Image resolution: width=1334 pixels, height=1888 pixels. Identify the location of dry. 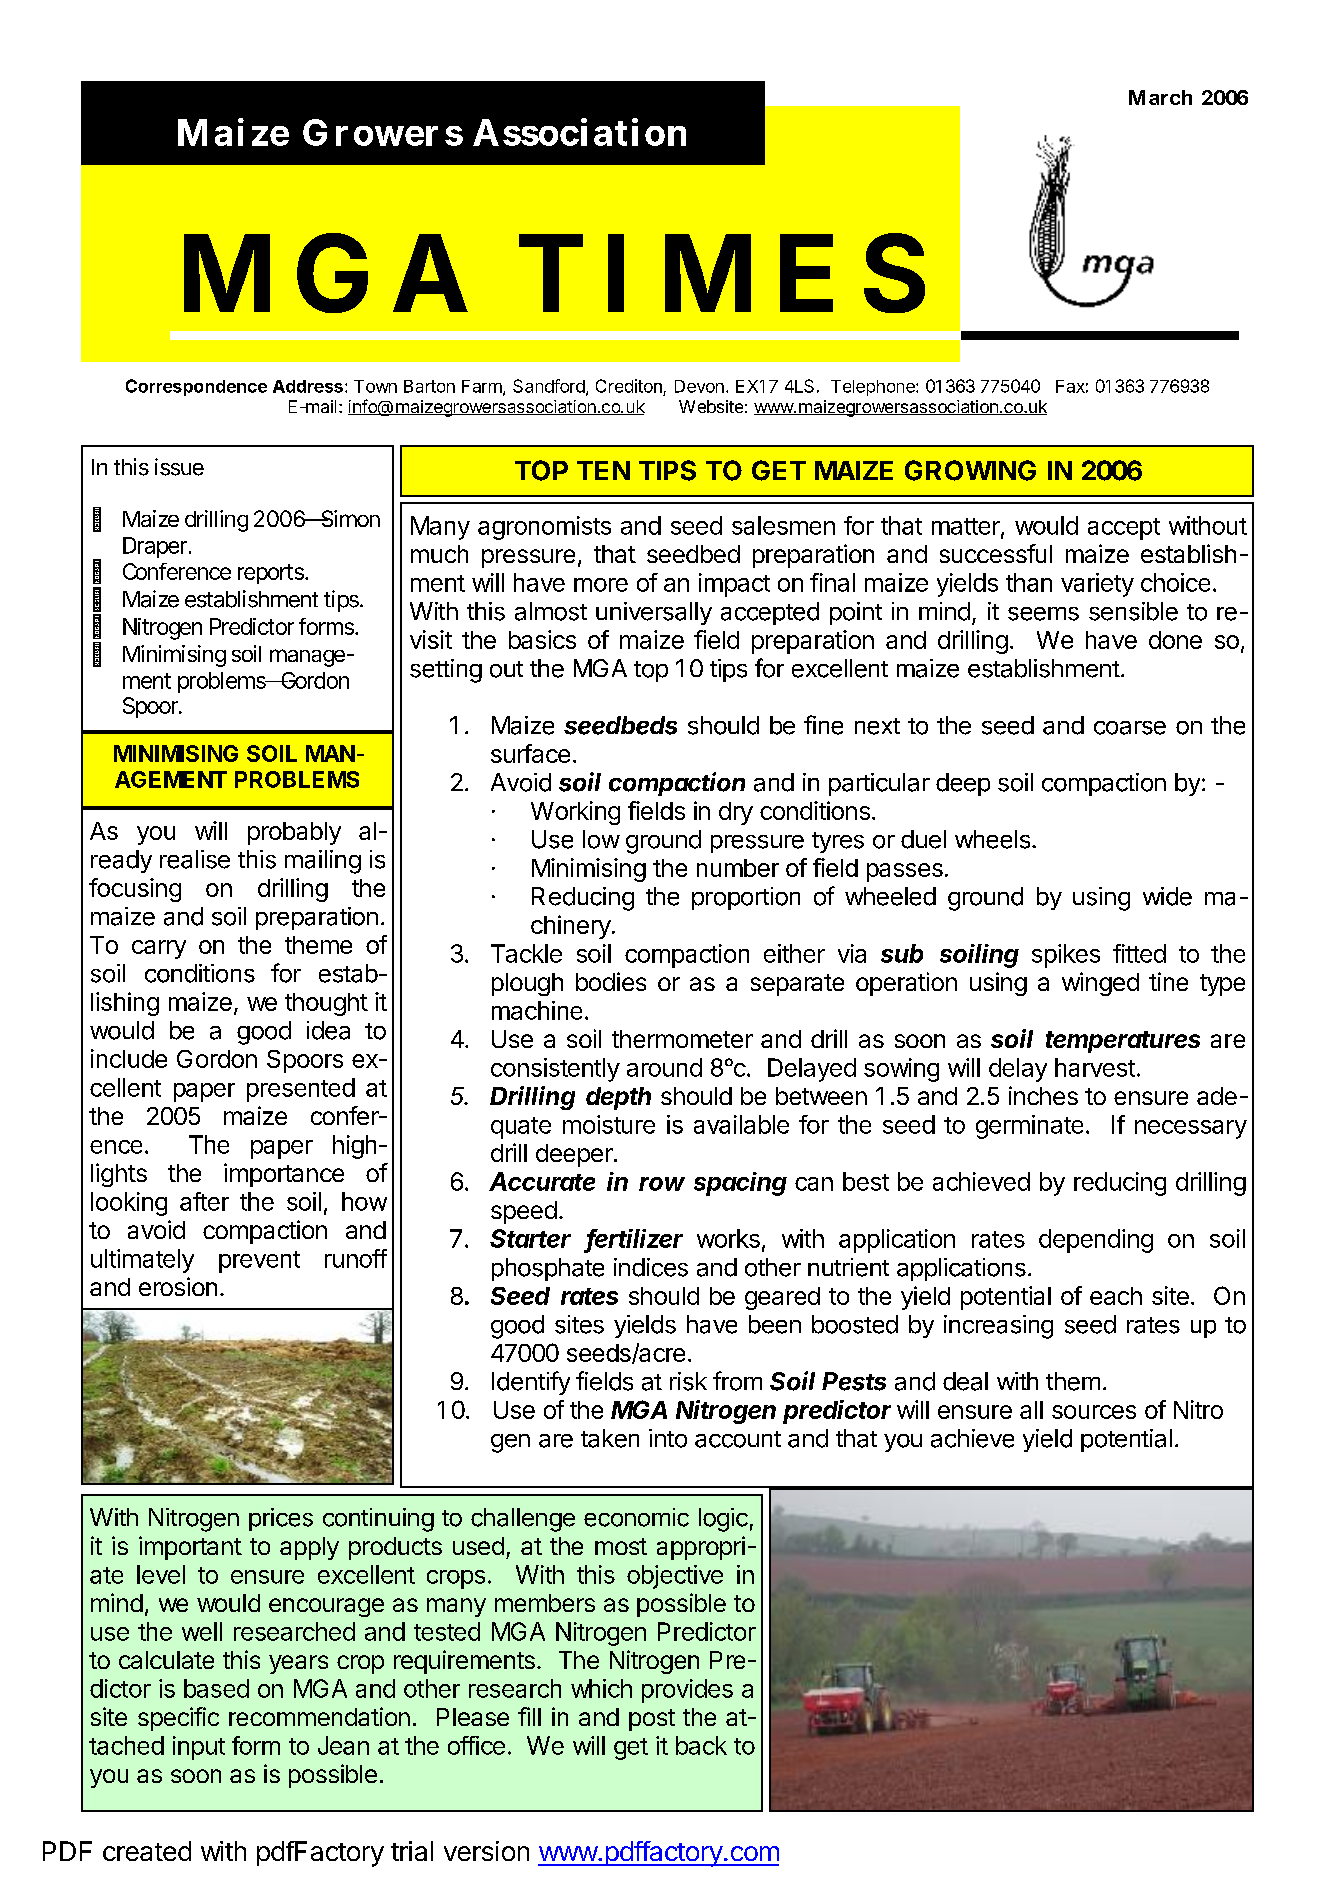
(736, 813).
